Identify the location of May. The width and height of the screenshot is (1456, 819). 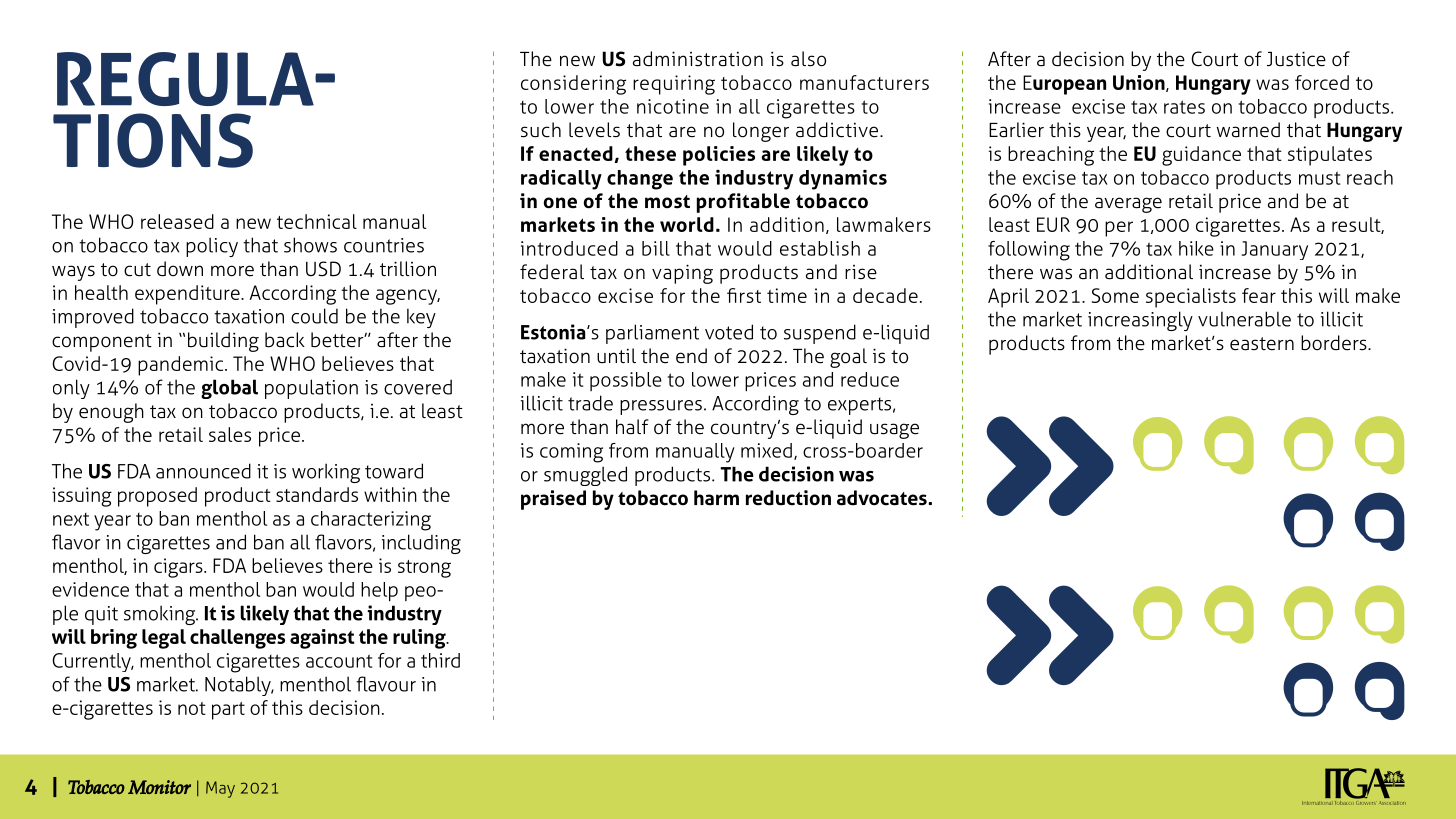
(220, 789).
